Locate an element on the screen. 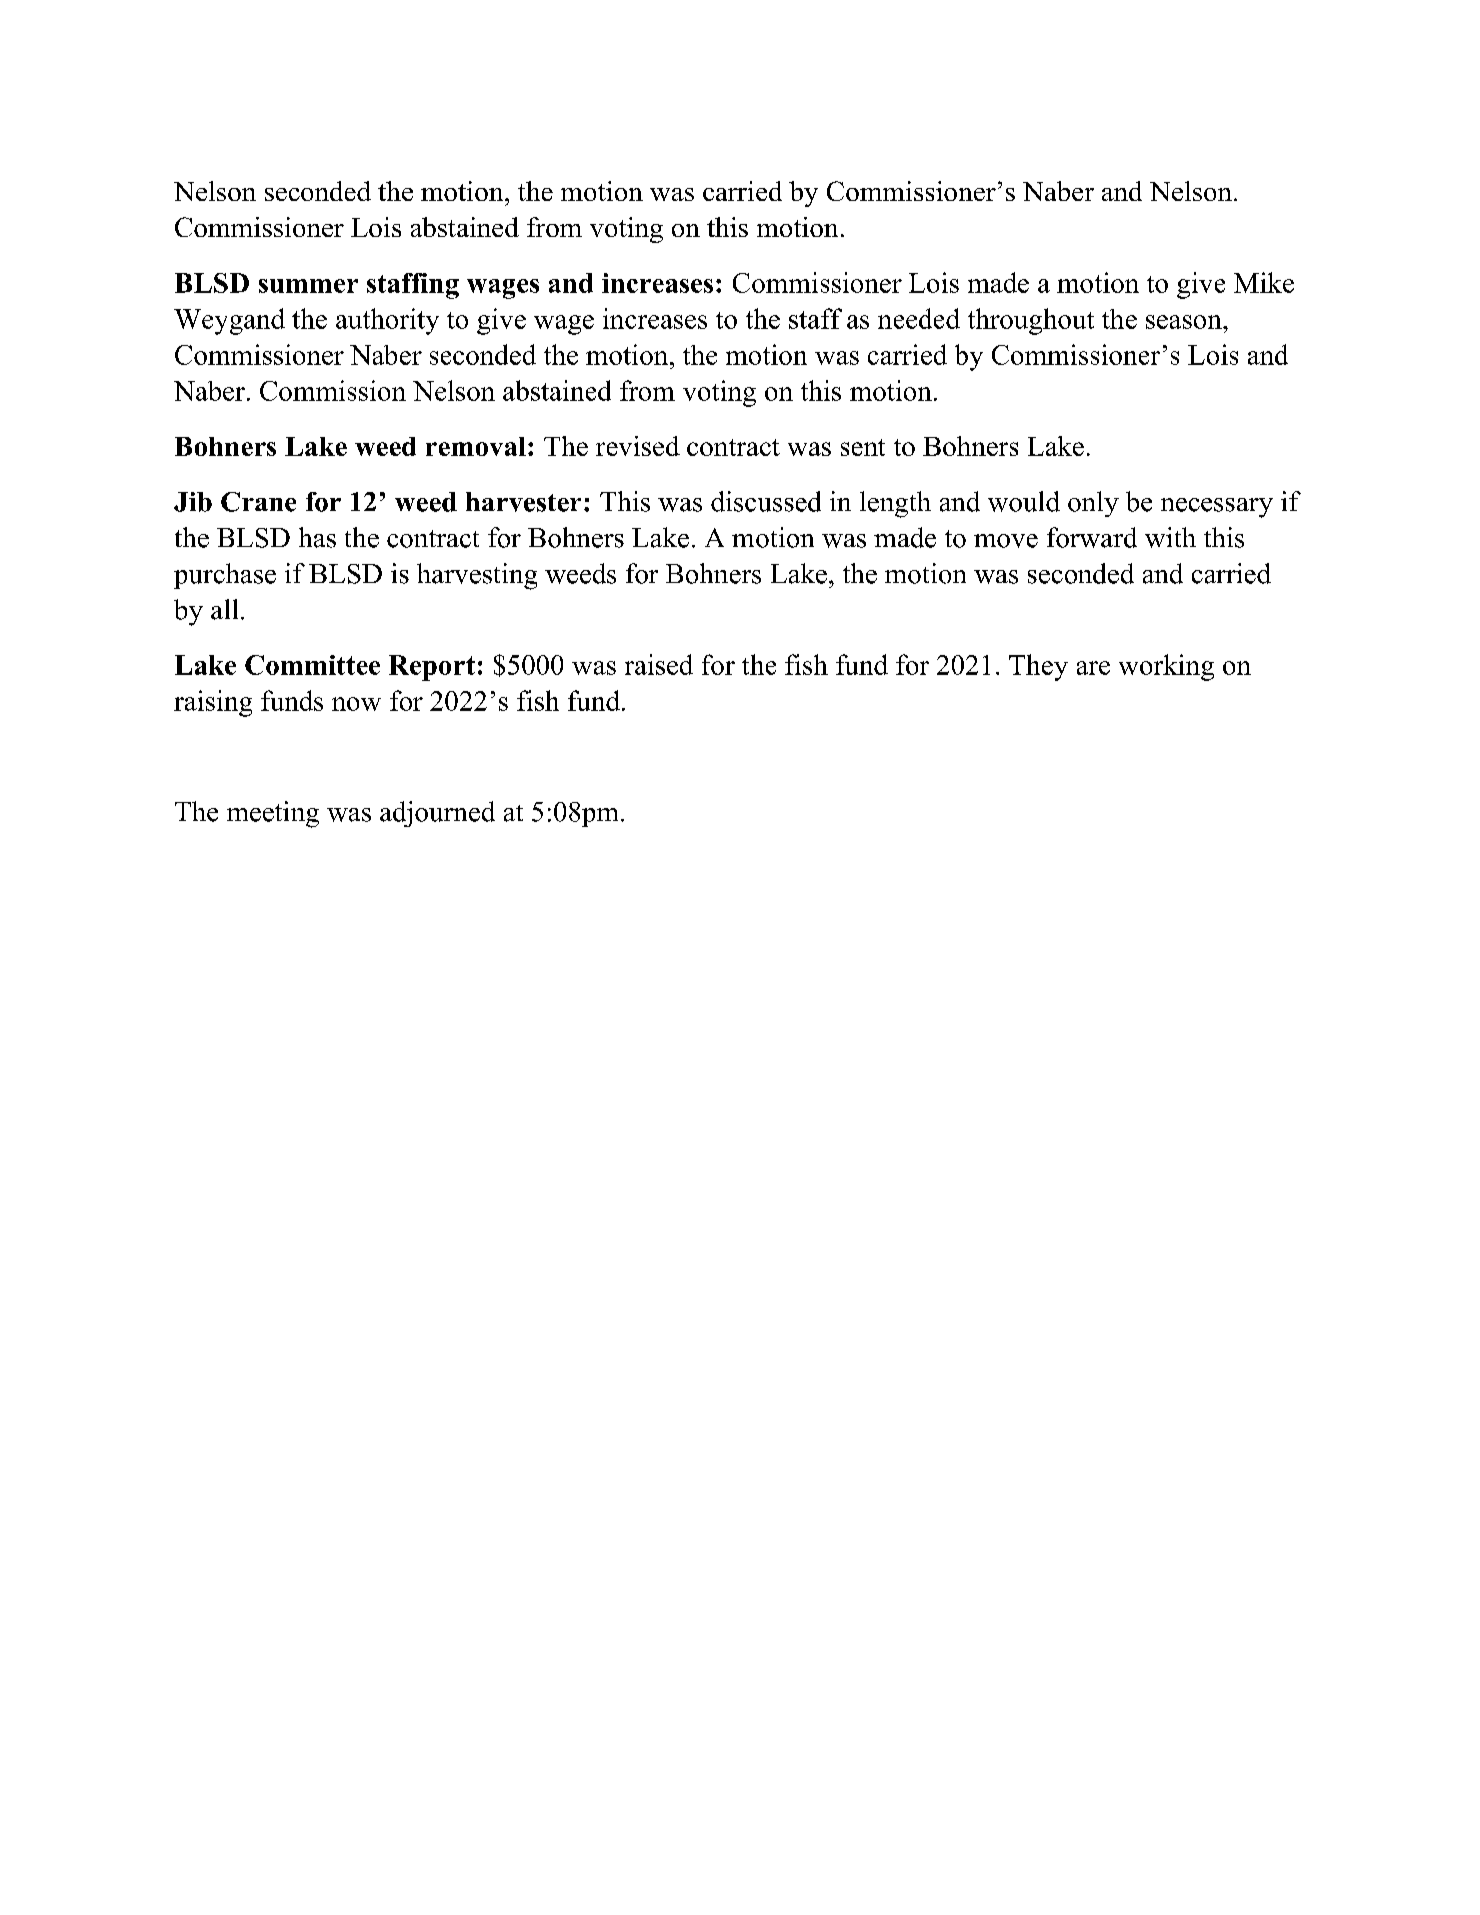 The width and height of the screenshot is (1480, 1915). raised is located at coordinates (659, 664).
